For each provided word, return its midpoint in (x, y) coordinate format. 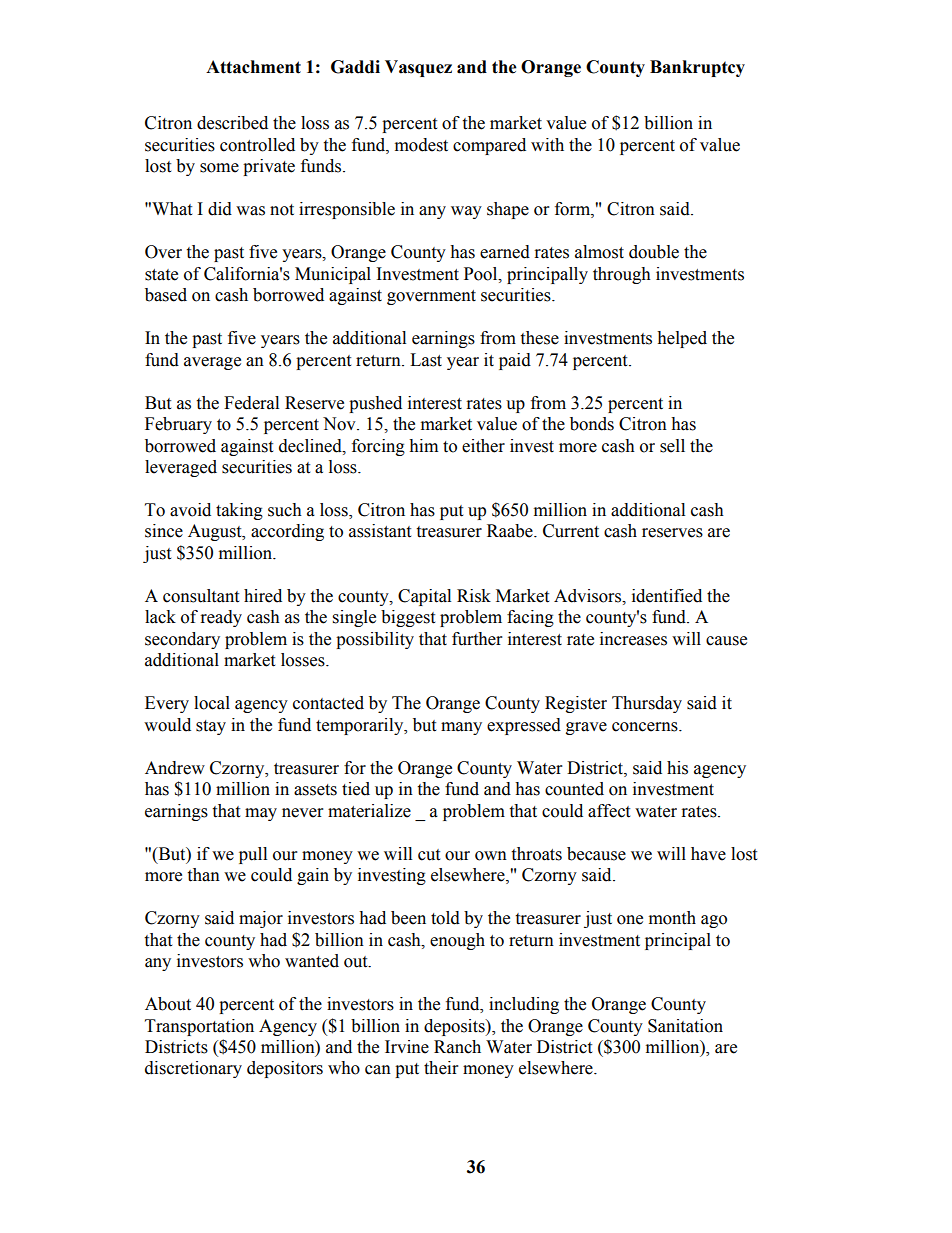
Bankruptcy (697, 68)
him (423, 445)
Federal (251, 403)
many (461, 728)
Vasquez (418, 68)
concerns (646, 727)
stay (211, 727)
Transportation (199, 1027)
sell (672, 446)
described (232, 123)
